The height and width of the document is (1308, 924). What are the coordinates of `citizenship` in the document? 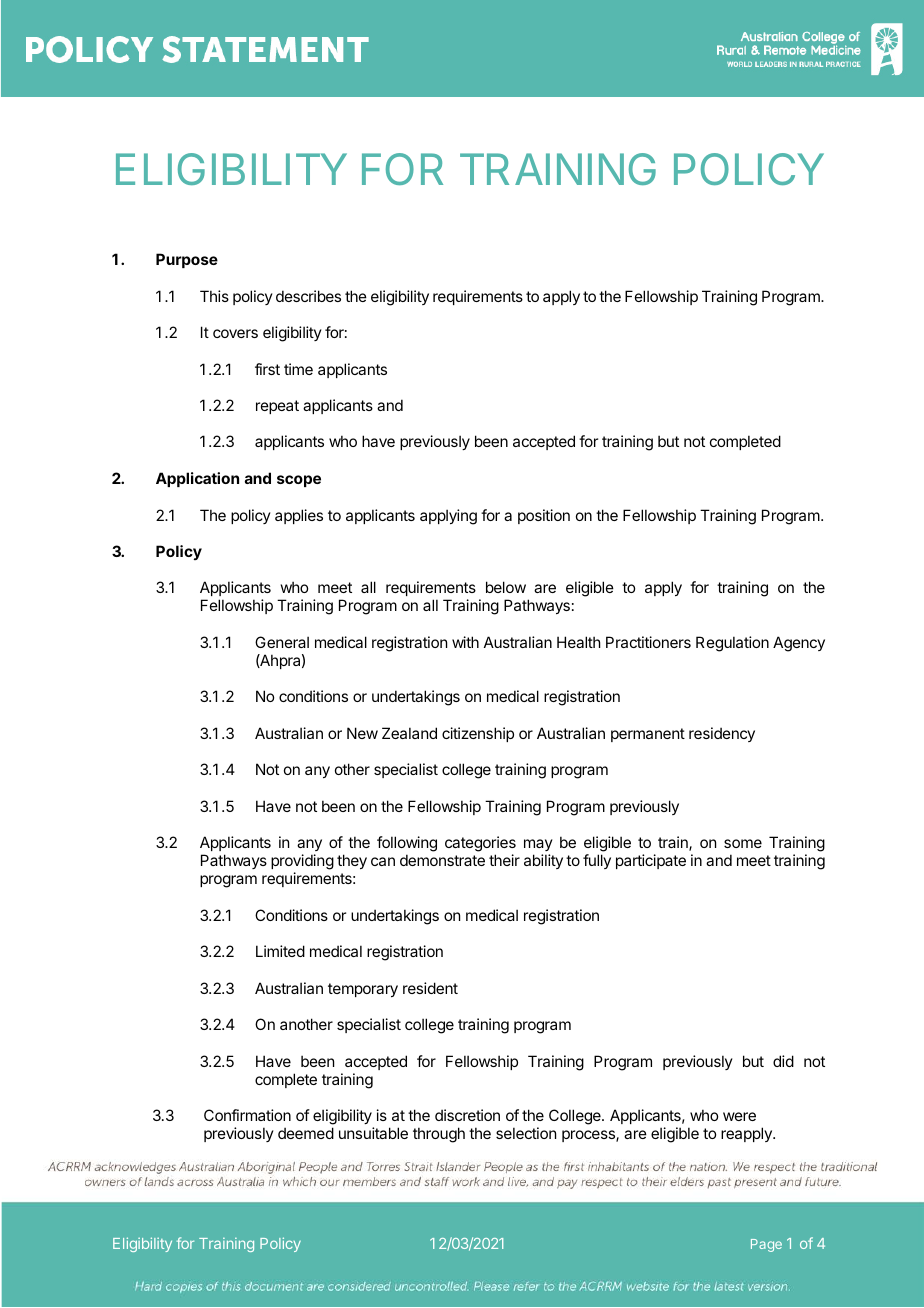 It's located at (478, 734).
